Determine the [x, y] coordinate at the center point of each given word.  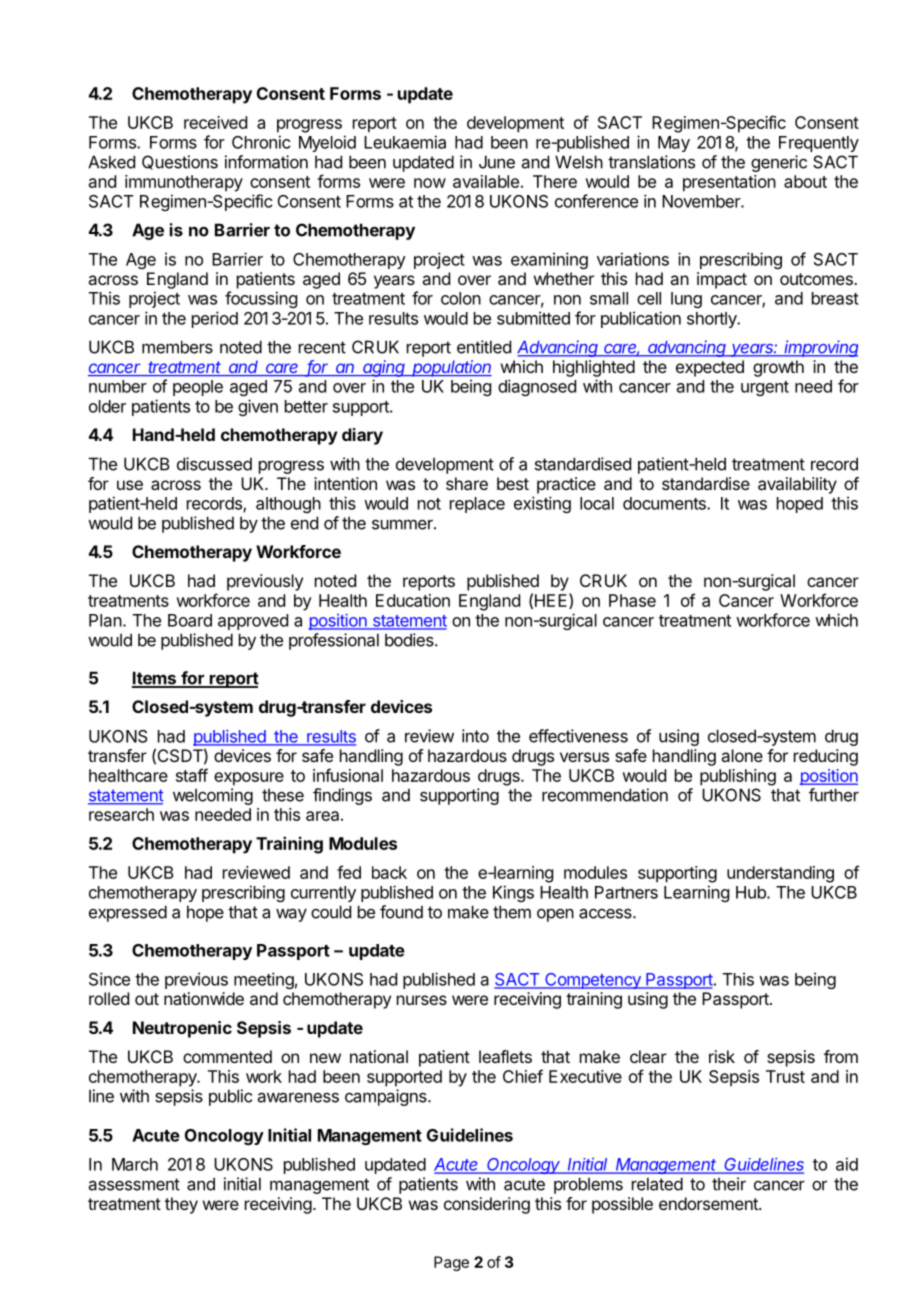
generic [779, 163]
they [181, 1205]
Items [155, 679]
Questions [180, 162]
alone [742, 755]
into [475, 736]
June [497, 162]
